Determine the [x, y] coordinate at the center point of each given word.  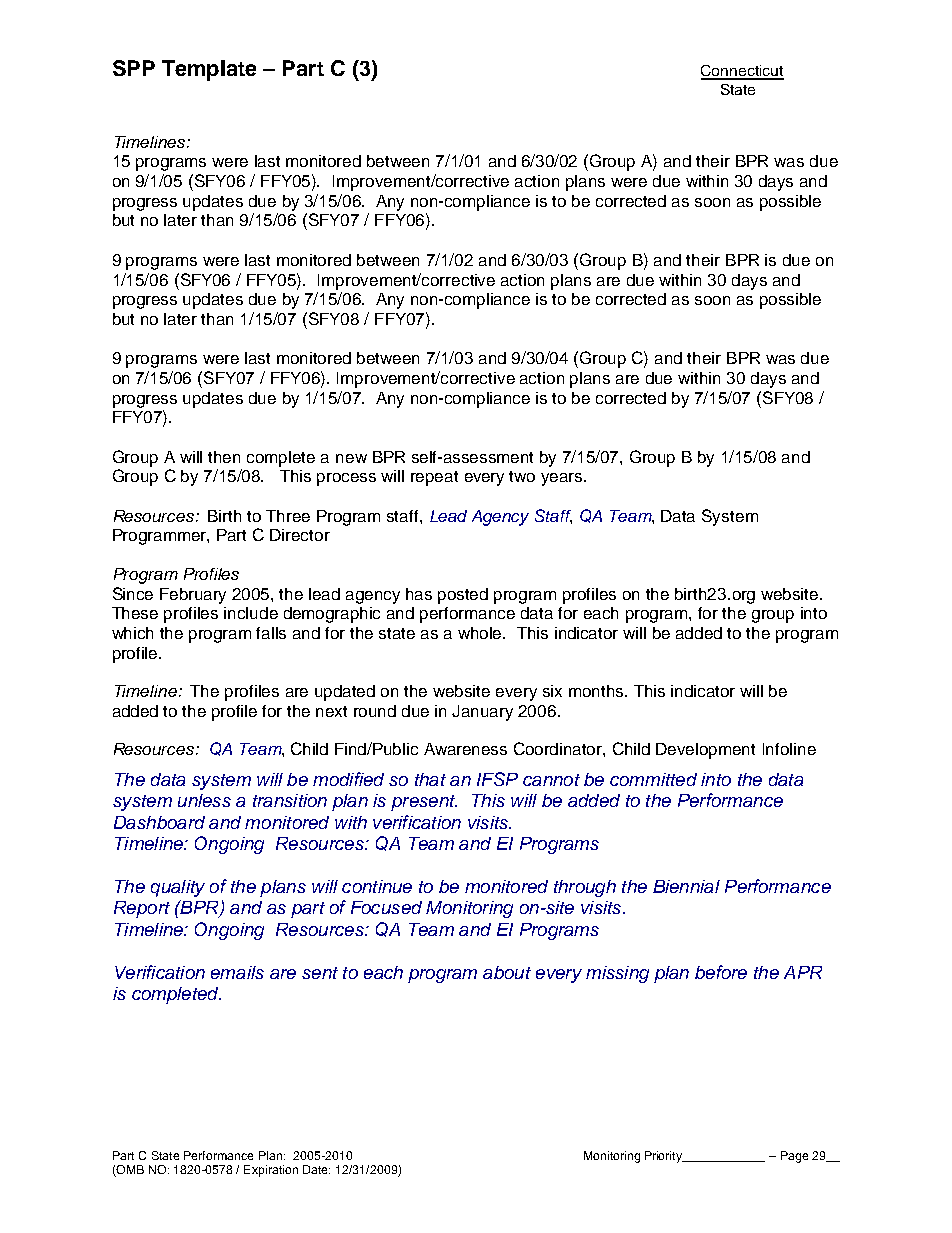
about [507, 972]
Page [794, 1157]
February [193, 596]
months [598, 691]
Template [209, 70]
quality [178, 888]
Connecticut [742, 72]
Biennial [686, 886]
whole [481, 633]
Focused [386, 907]
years [563, 479]
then [224, 457]
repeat [434, 478]
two [522, 476]
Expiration [271, 1171]
